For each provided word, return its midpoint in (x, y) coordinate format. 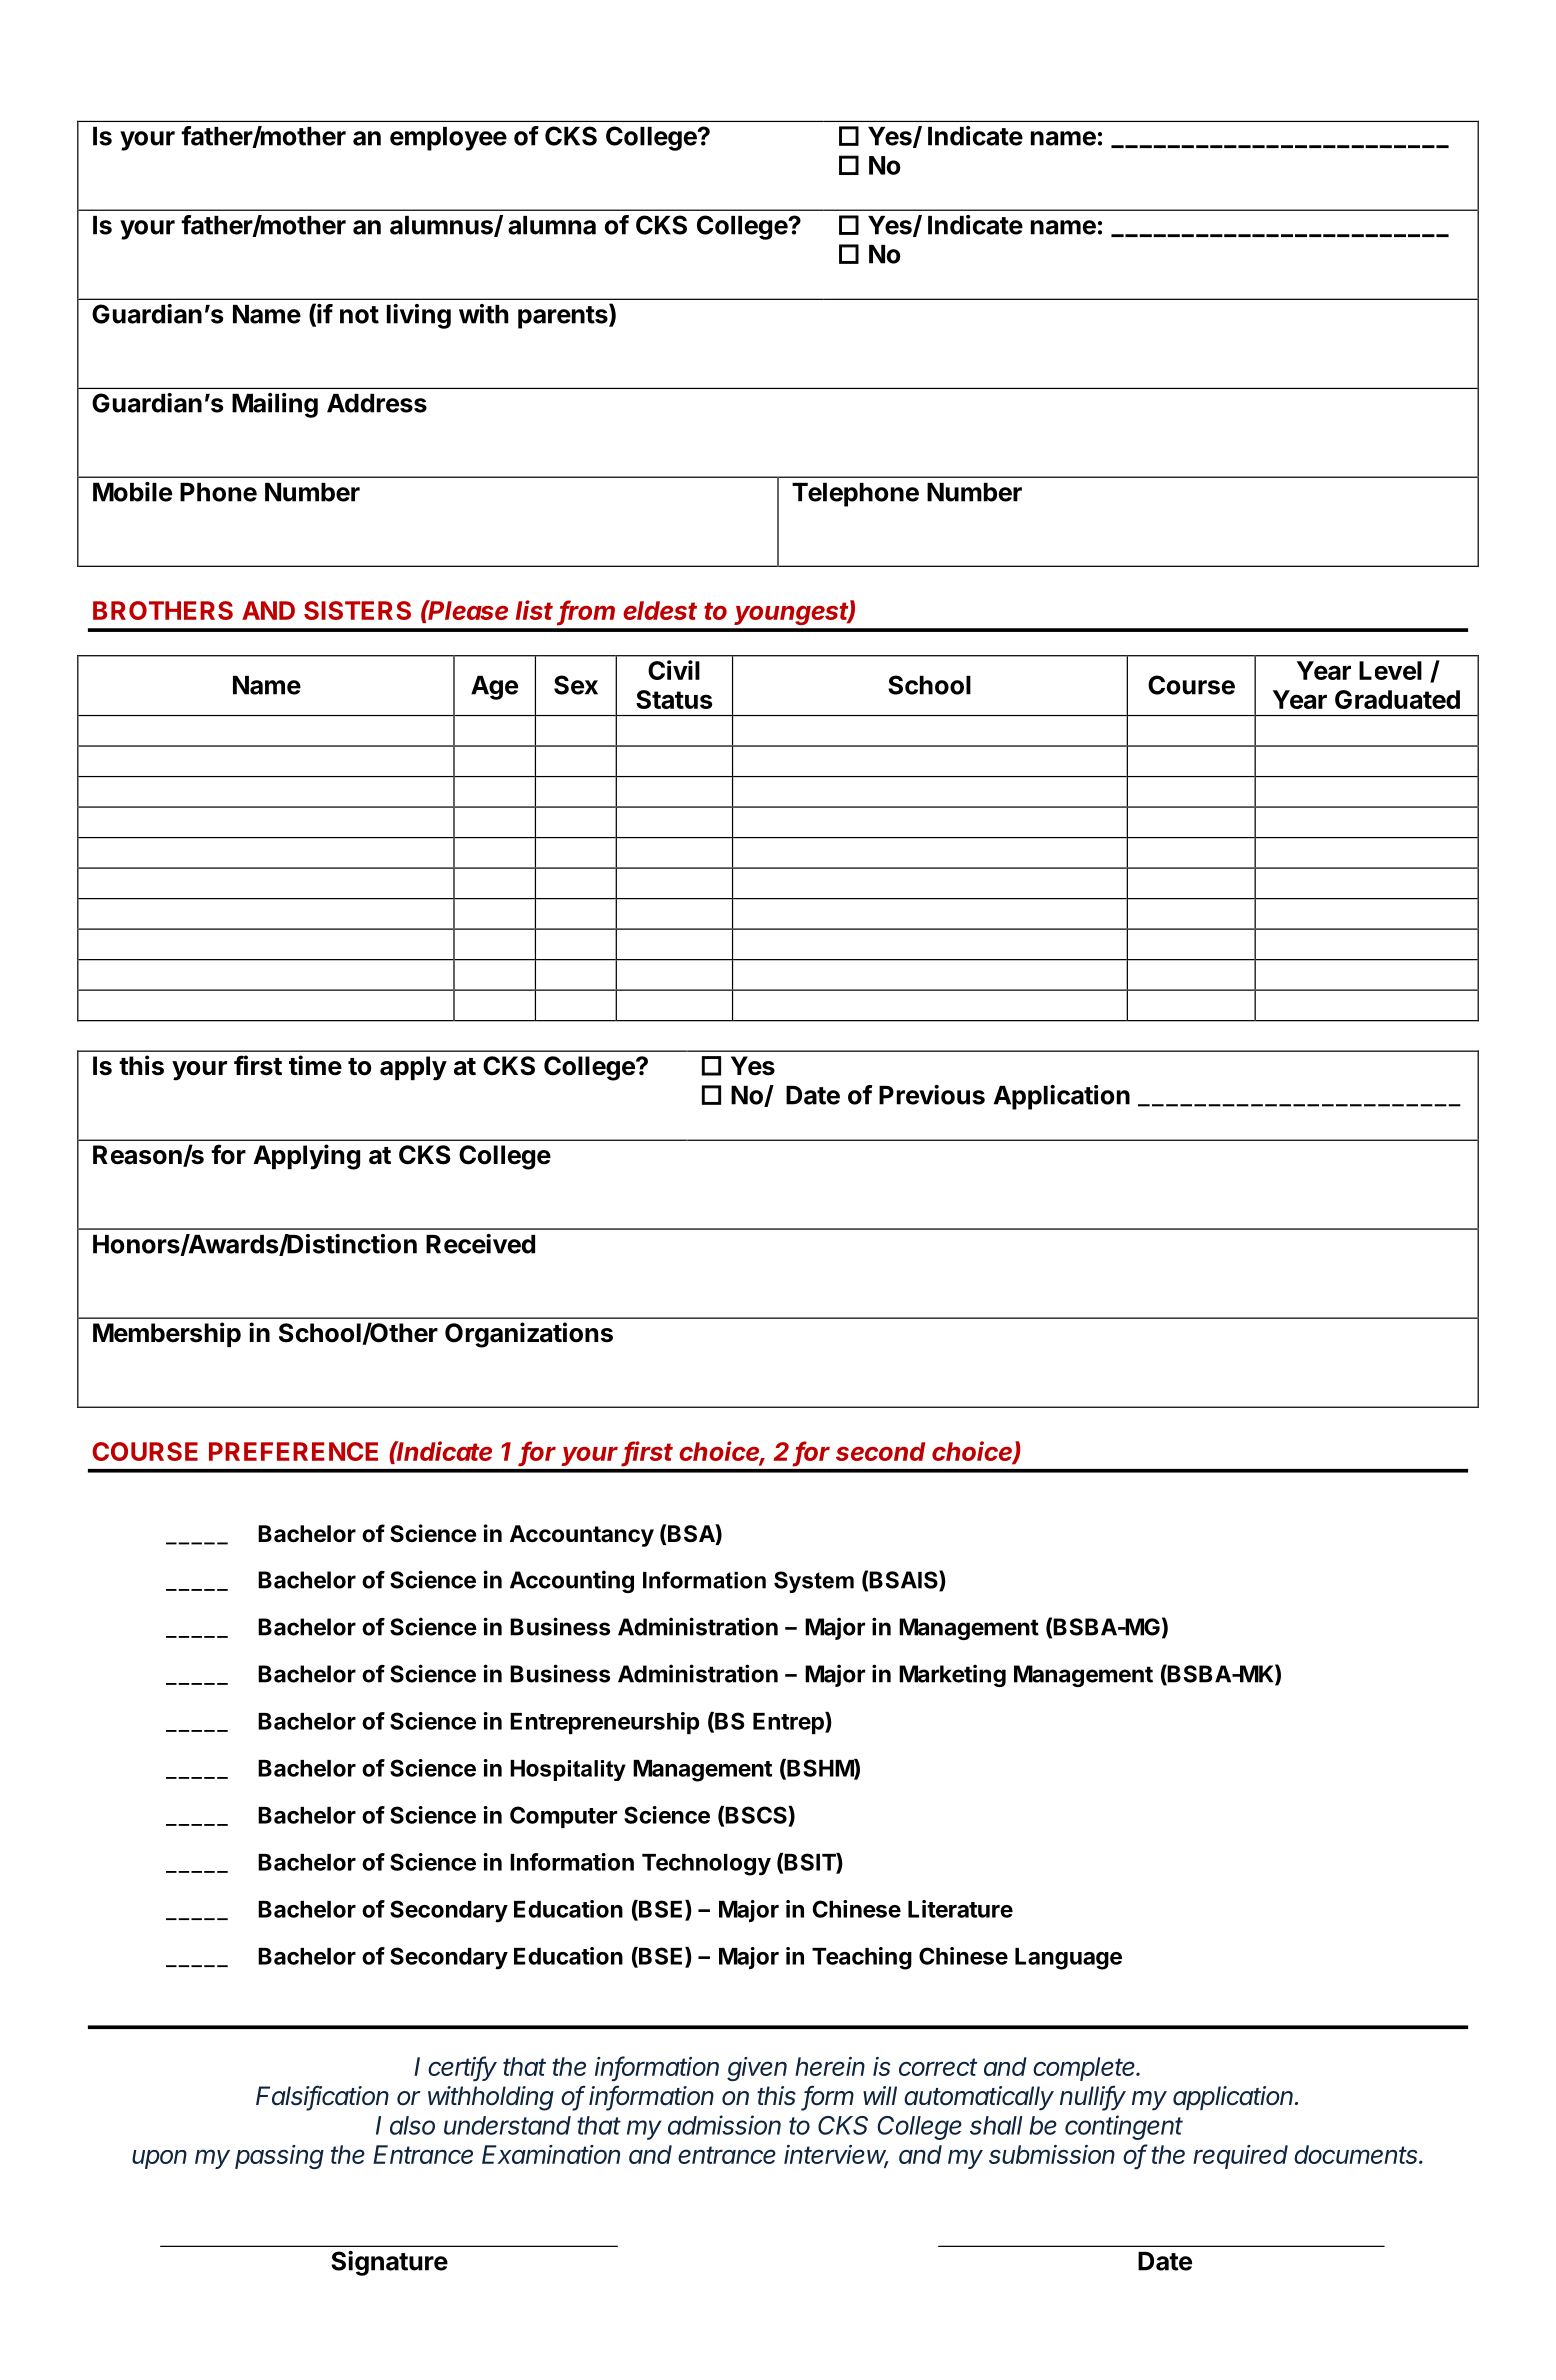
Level (1390, 670)
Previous (932, 1095)
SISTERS (357, 610)
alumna (552, 225)
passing (279, 2157)
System (814, 1582)
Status (674, 699)
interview (836, 2156)
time (315, 1065)
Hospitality (568, 1770)
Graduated (1397, 699)
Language (1068, 1959)
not (359, 315)
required (1240, 2157)
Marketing (952, 1675)
